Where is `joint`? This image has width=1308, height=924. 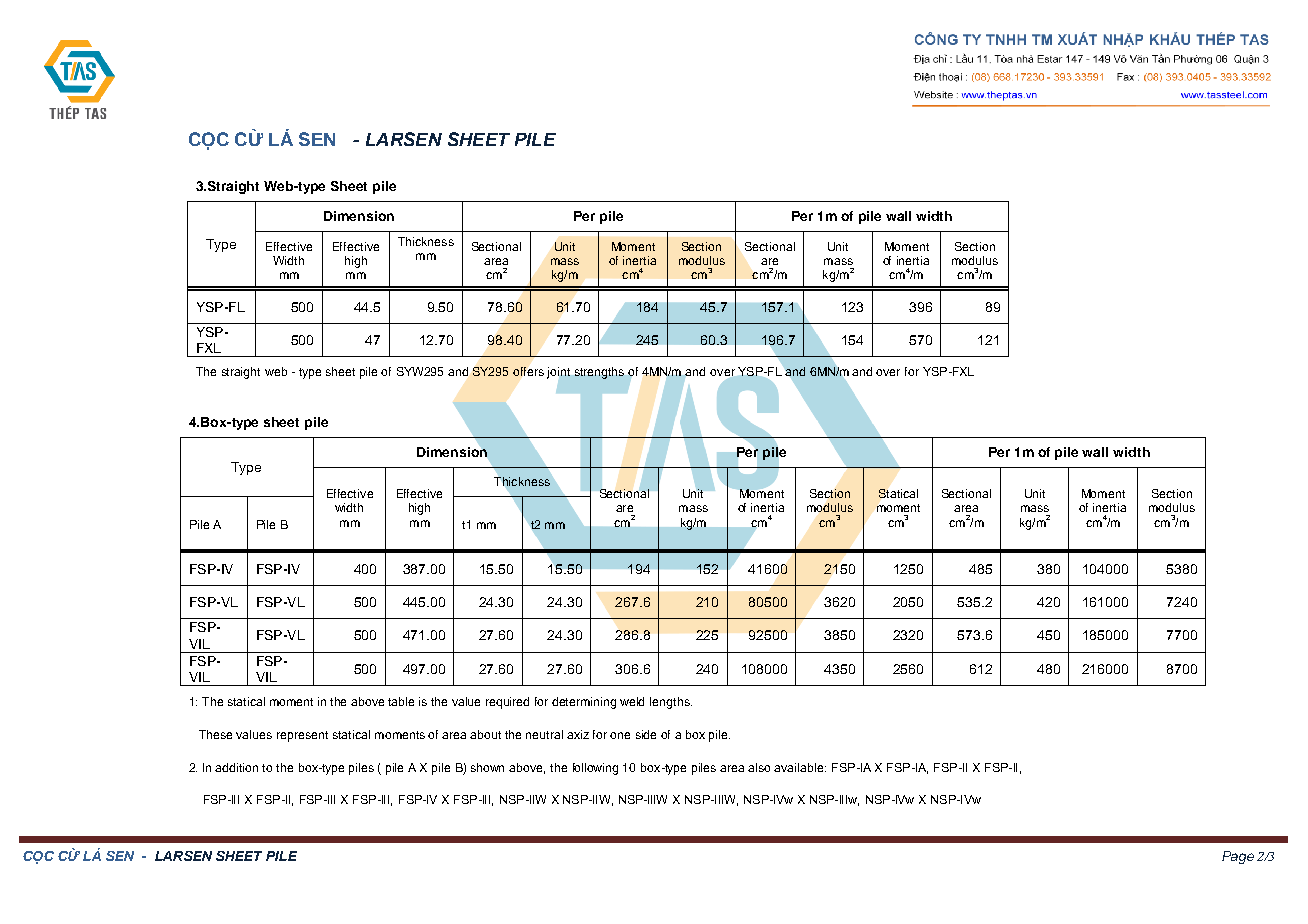 joint is located at coordinates (558, 373).
